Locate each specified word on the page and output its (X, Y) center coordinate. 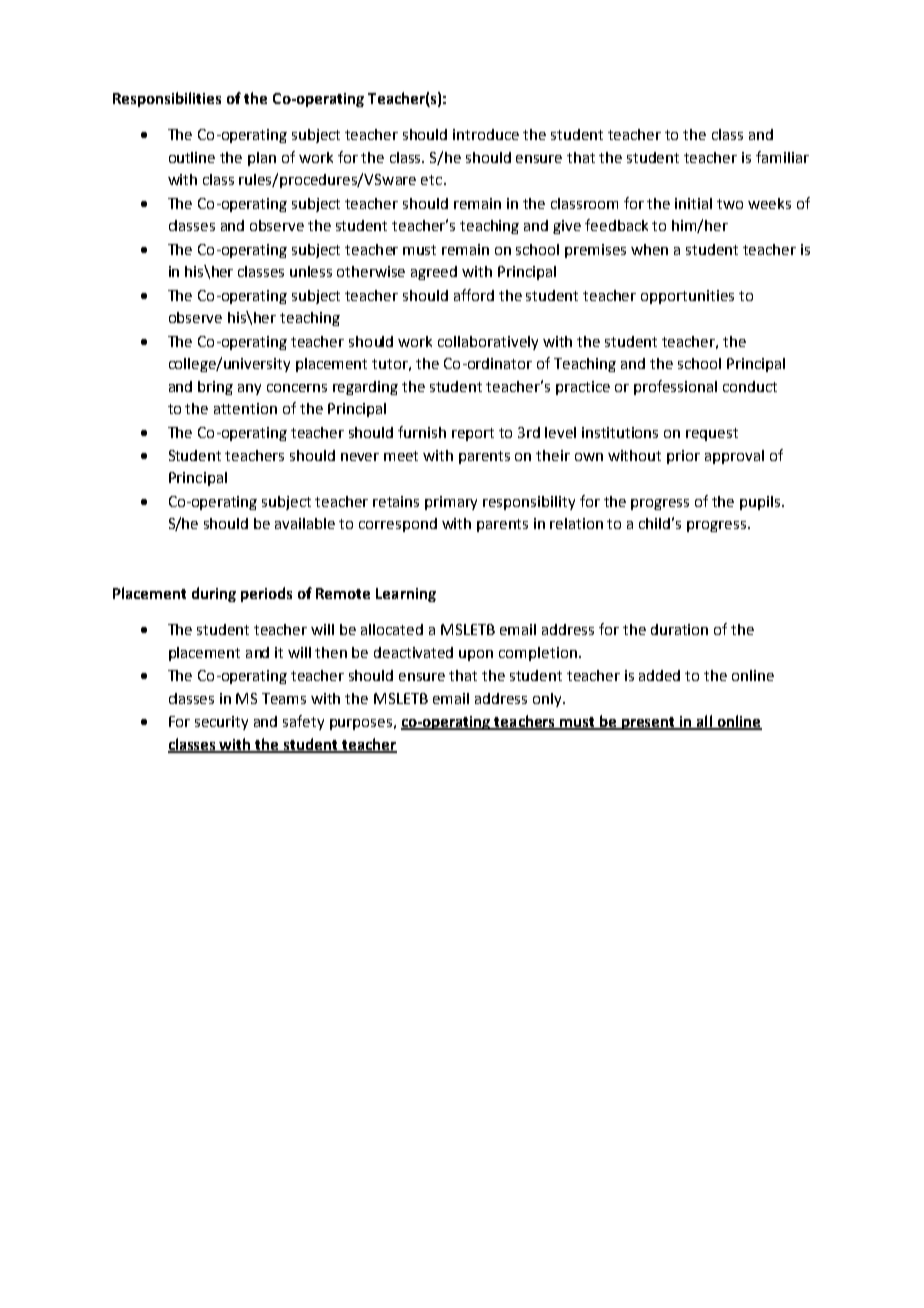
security (221, 723)
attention (245, 408)
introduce (486, 134)
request (712, 434)
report (473, 434)
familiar (782, 157)
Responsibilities (167, 99)
